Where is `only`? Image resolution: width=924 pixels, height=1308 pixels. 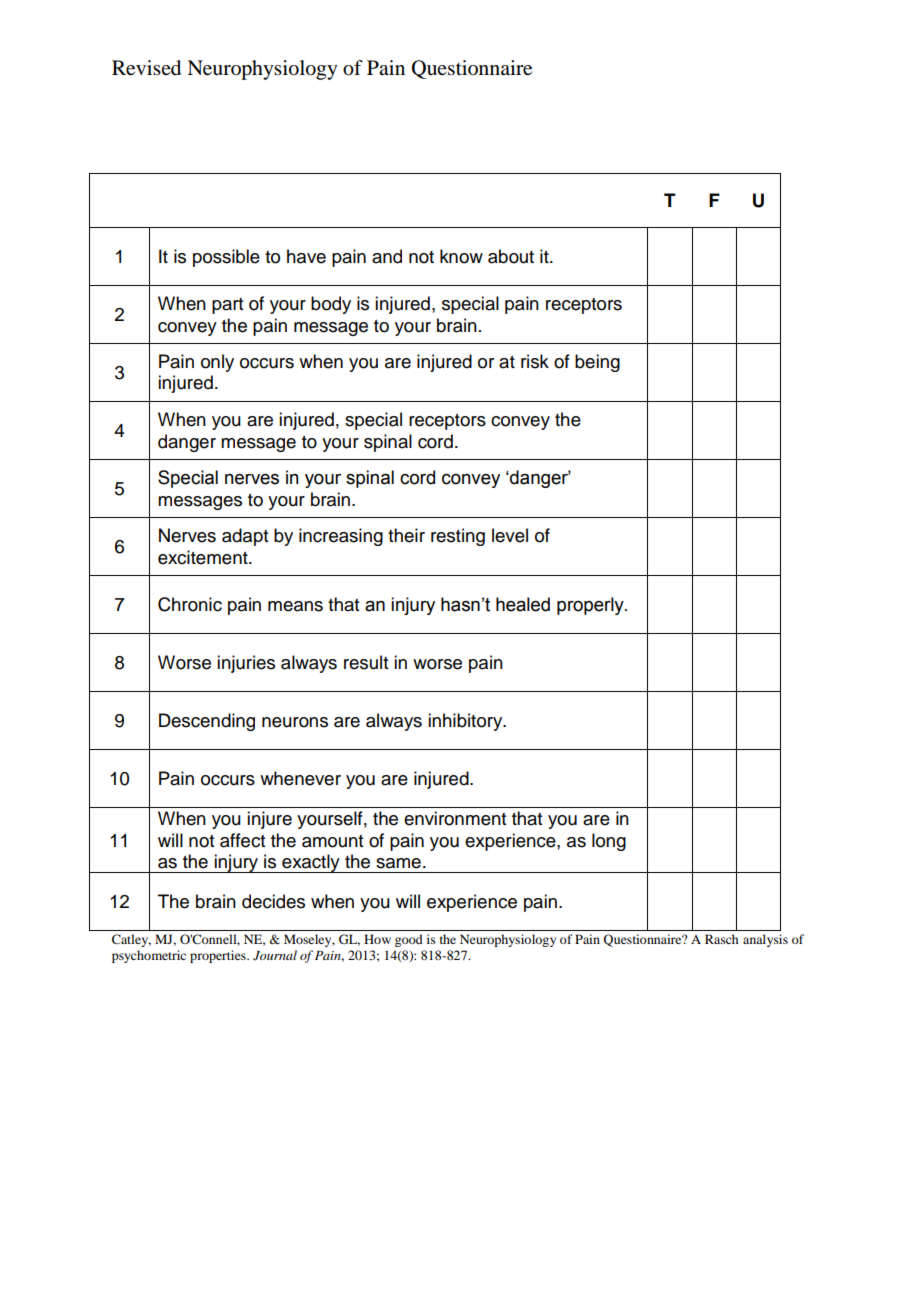
only is located at coordinates (217, 363).
